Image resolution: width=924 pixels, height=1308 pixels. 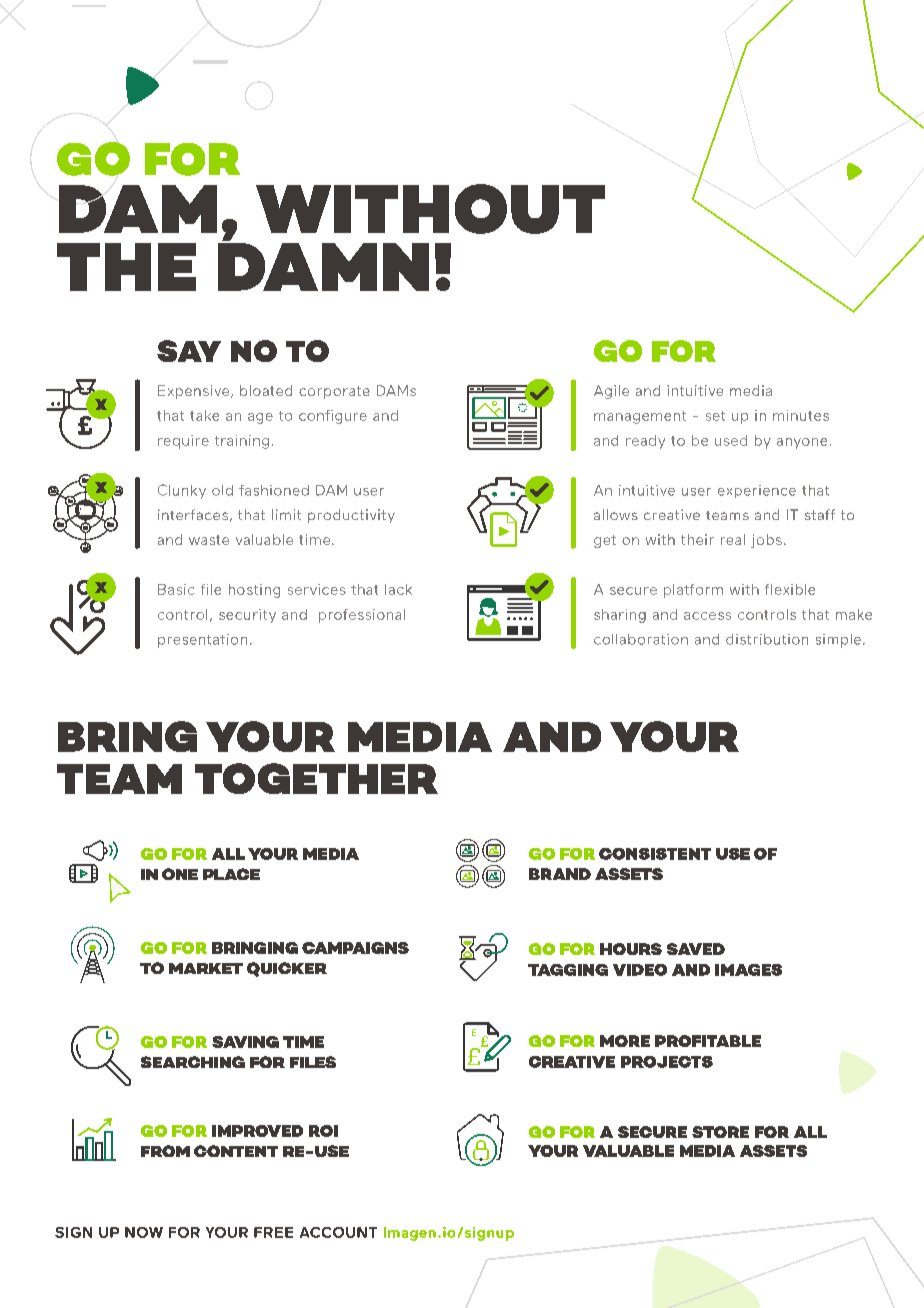 I want to click on ACCOUNT, so click(x=338, y=1232).
